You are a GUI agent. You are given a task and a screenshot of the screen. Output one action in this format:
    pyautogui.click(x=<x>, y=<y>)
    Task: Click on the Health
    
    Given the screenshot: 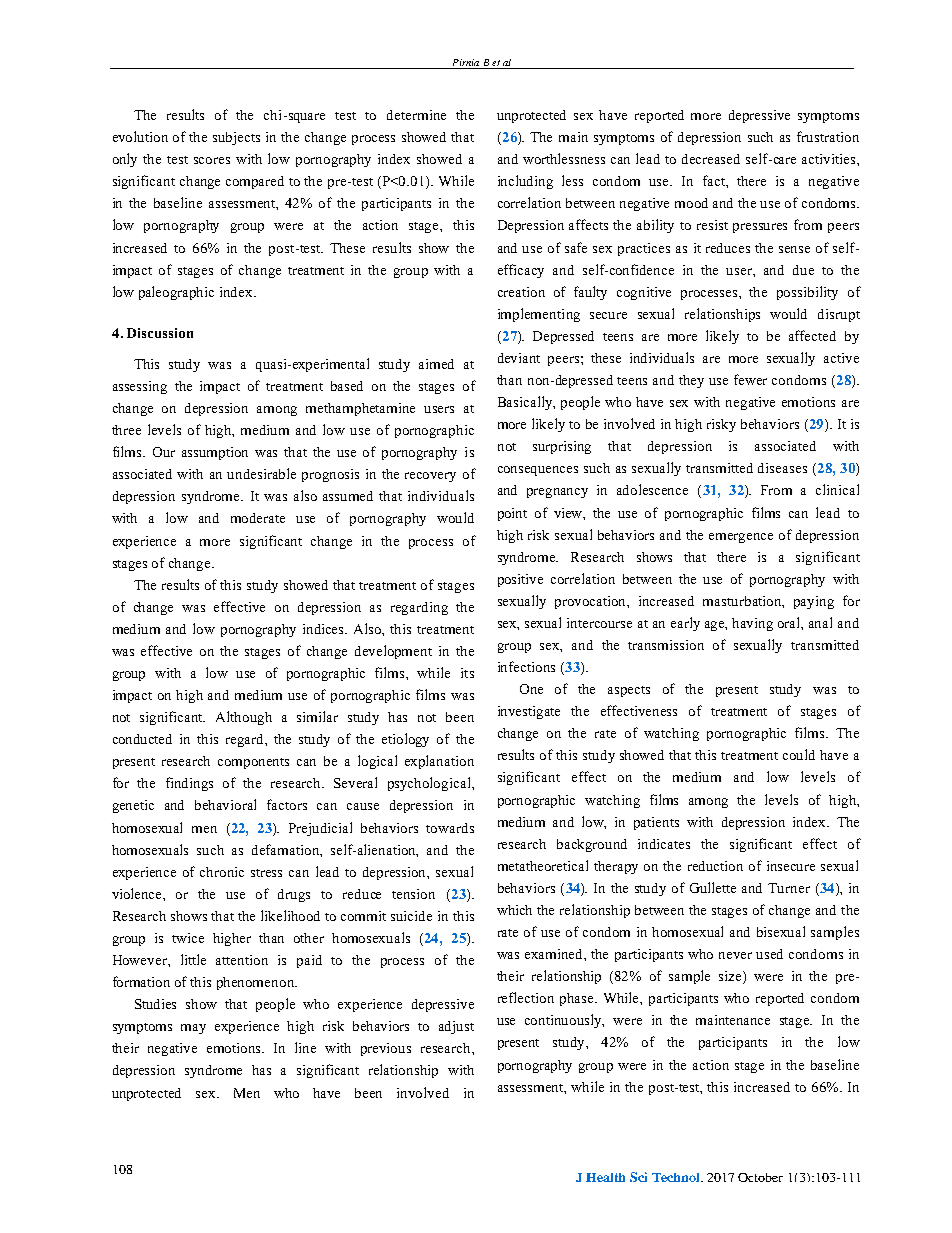 What is the action you would take?
    pyautogui.click(x=605, y=1177)
